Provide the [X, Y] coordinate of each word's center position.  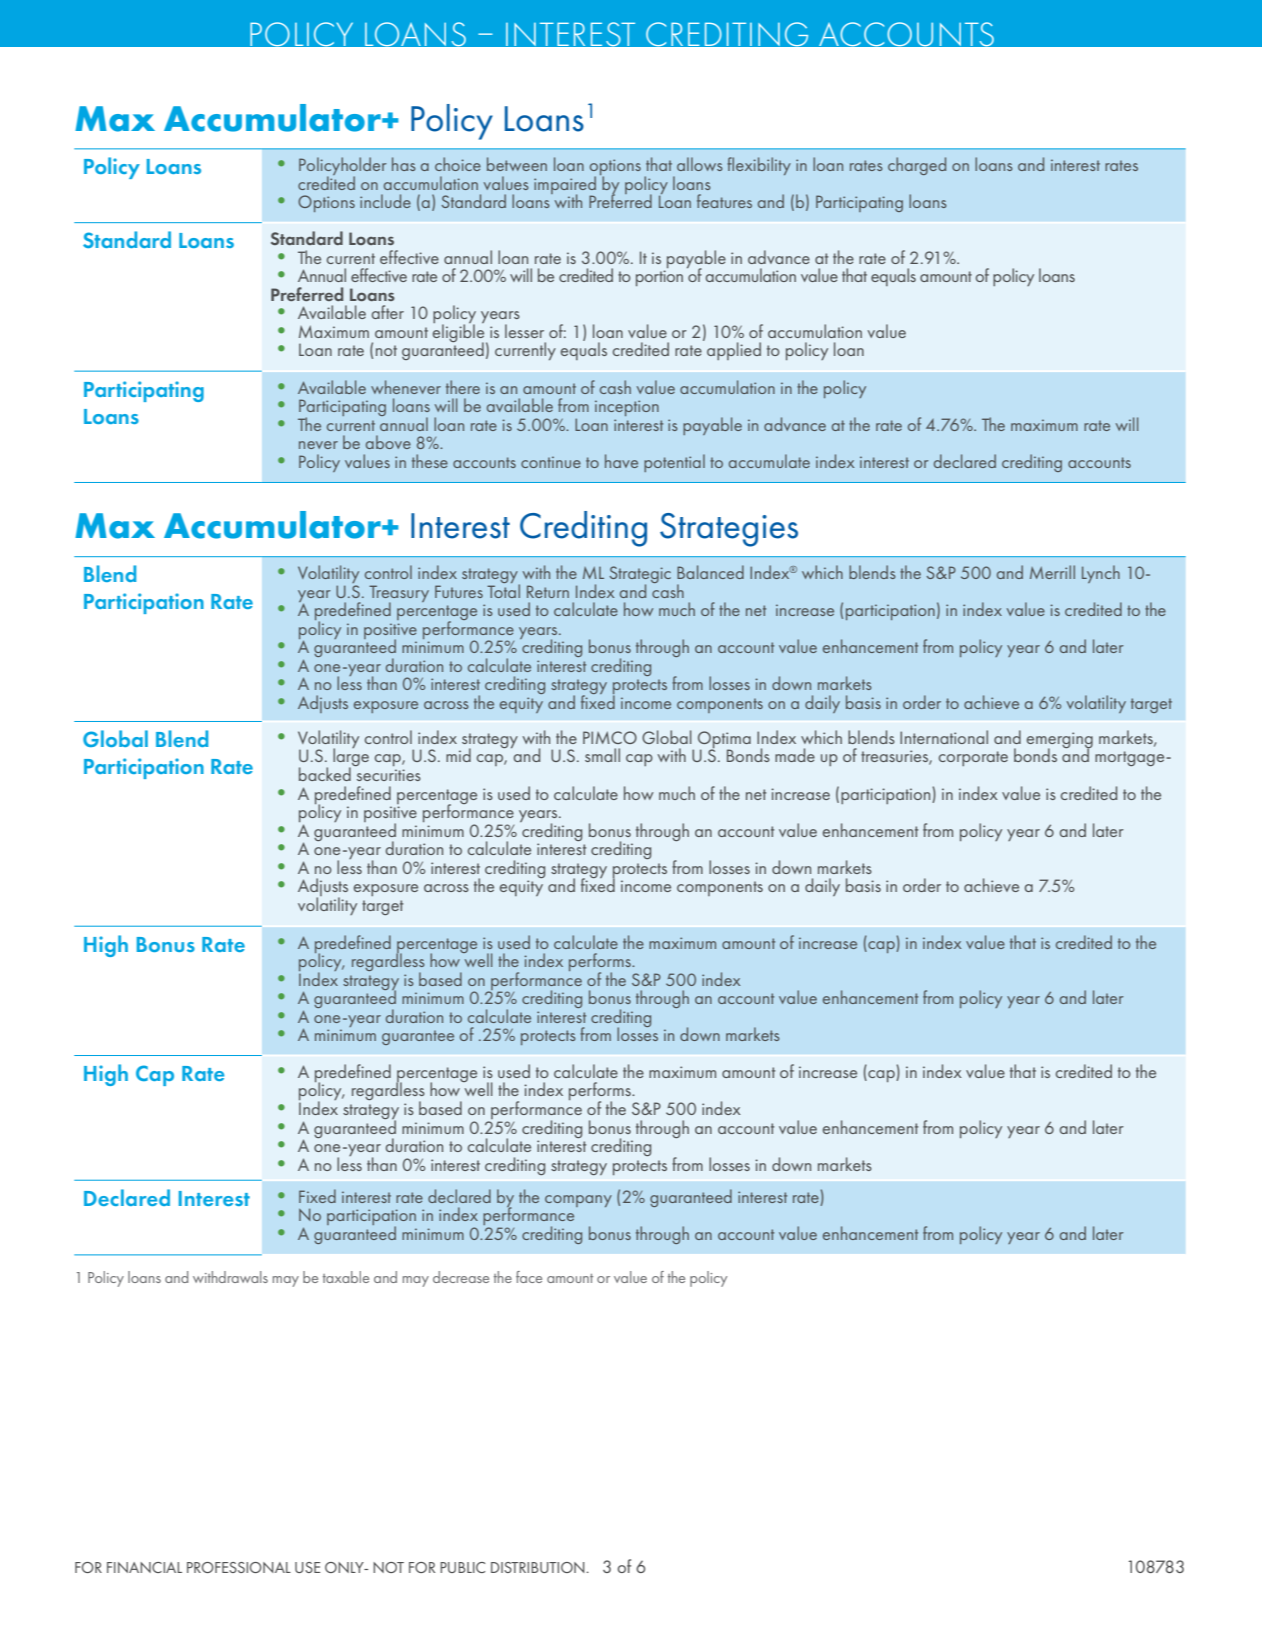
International [944, 737]
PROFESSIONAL [239, 1567]
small [602, 755]
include [385, 201]
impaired [565, 186]
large [351, 757]
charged [917, 166]
